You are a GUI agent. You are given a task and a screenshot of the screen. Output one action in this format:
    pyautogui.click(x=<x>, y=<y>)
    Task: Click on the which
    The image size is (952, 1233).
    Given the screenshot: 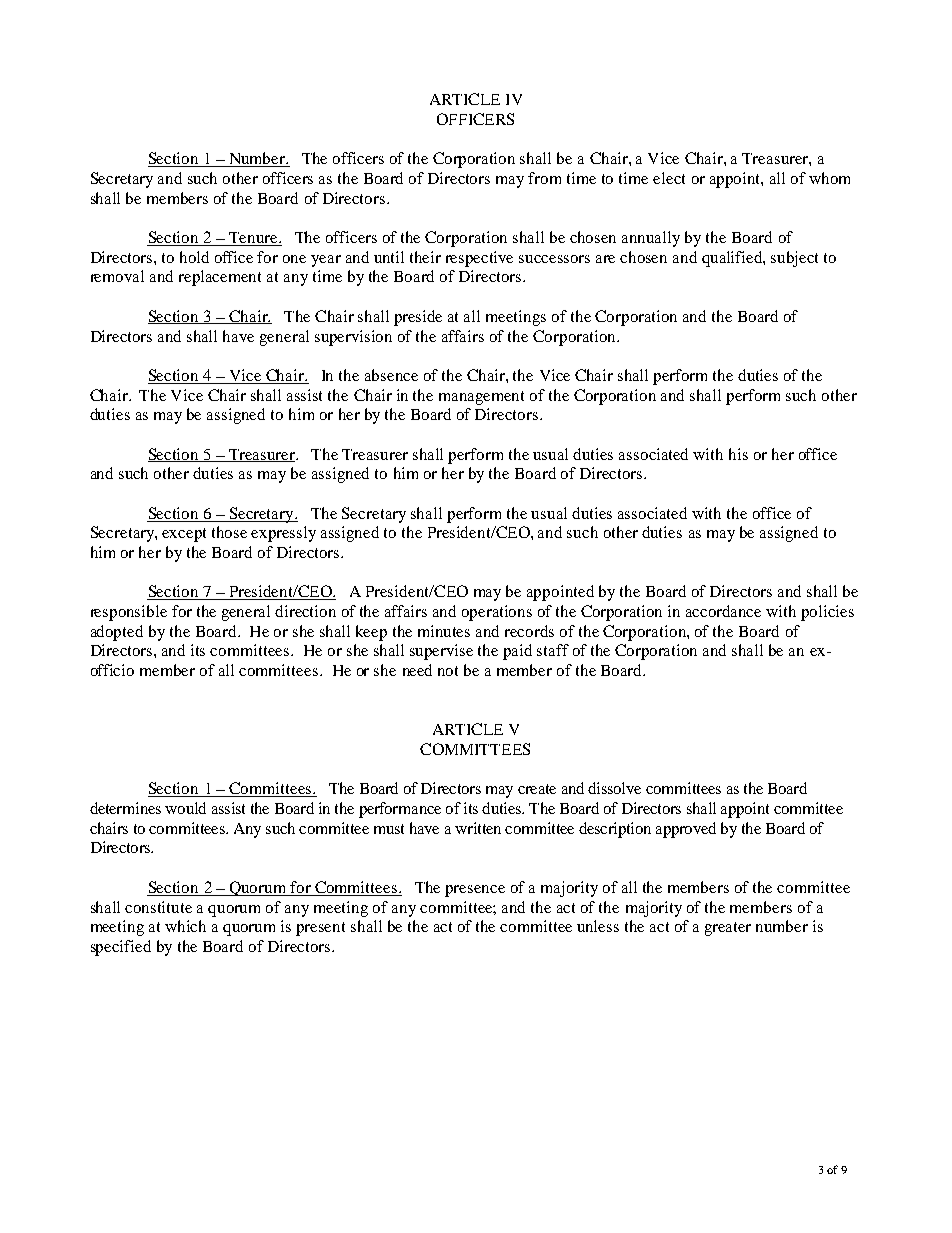 What is the action you would take?
    pyautogui.click(x=185, y=926)
